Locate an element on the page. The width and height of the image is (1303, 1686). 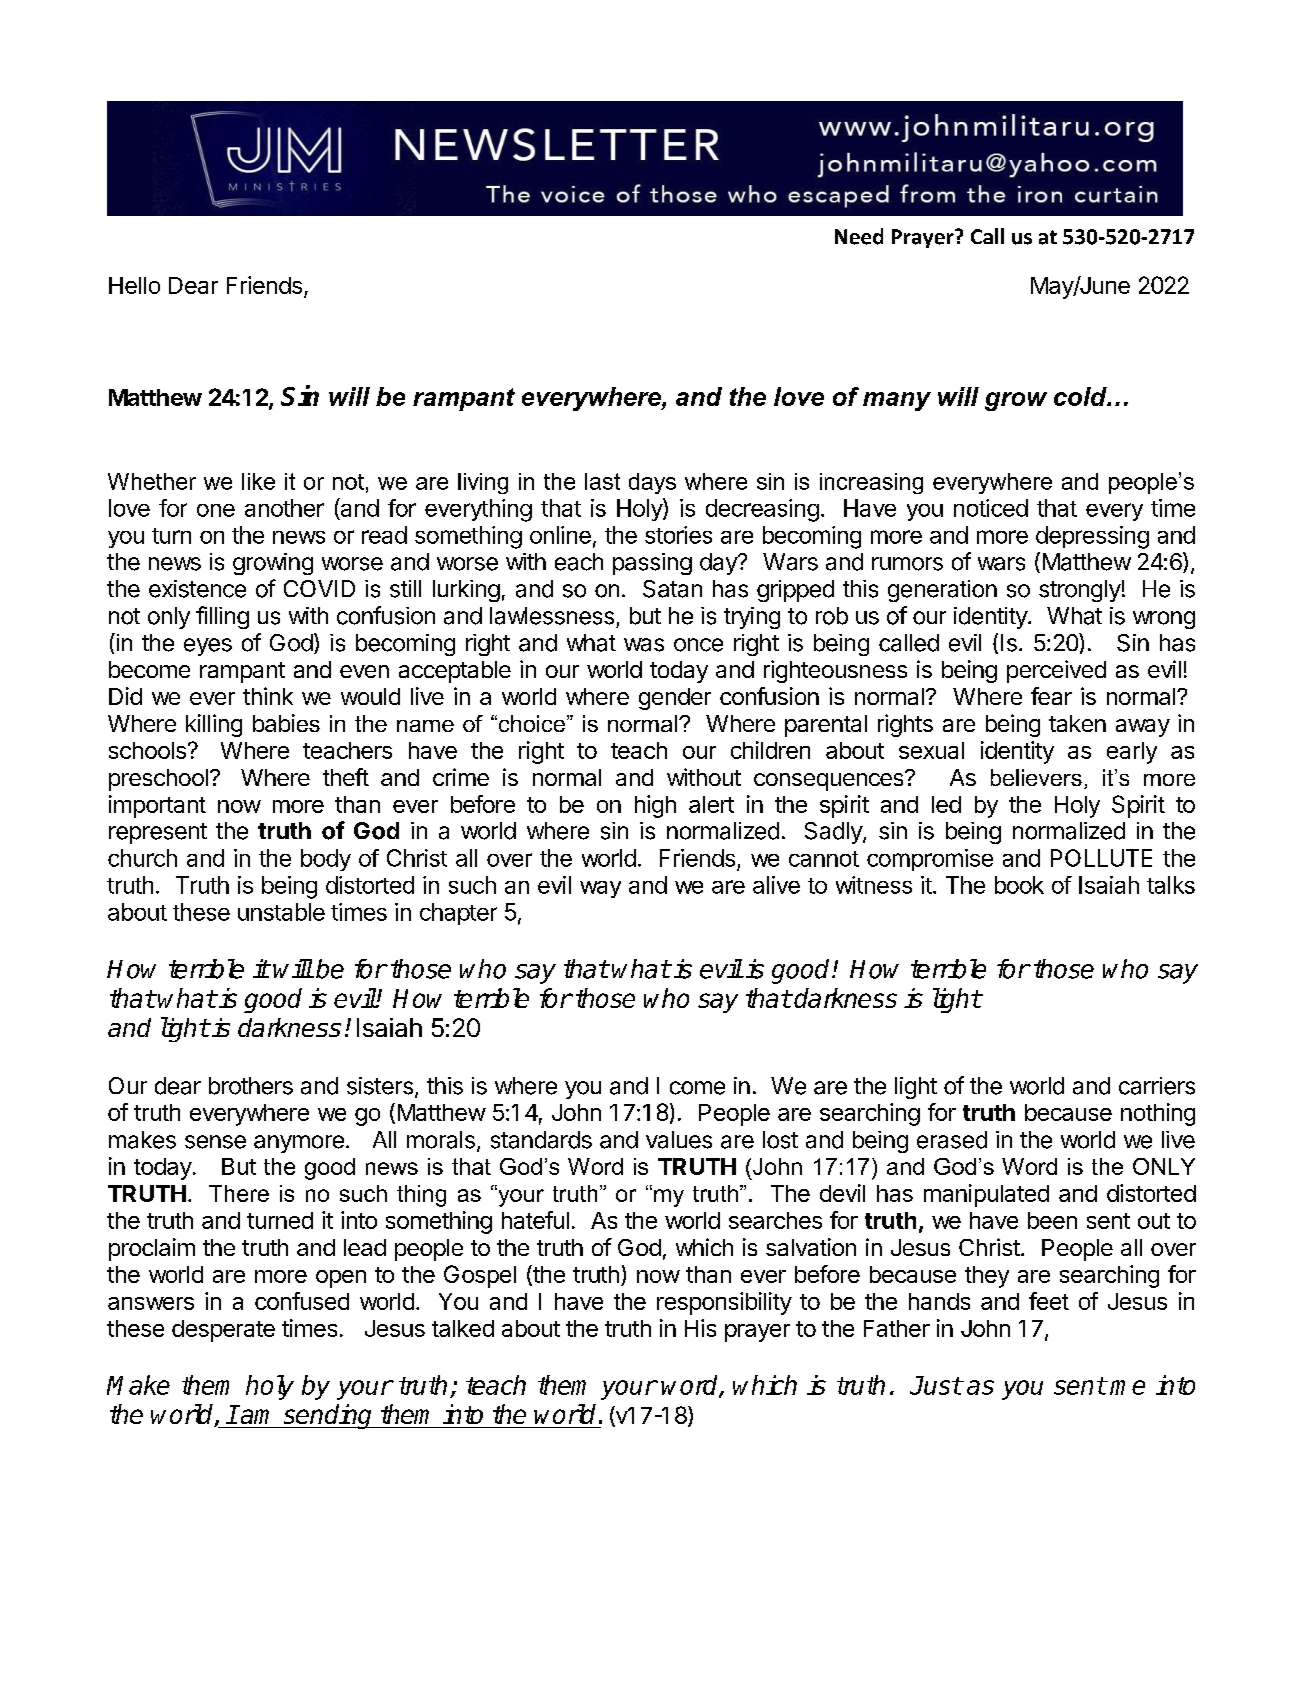
erased is located at coordinates (952, 1140).
